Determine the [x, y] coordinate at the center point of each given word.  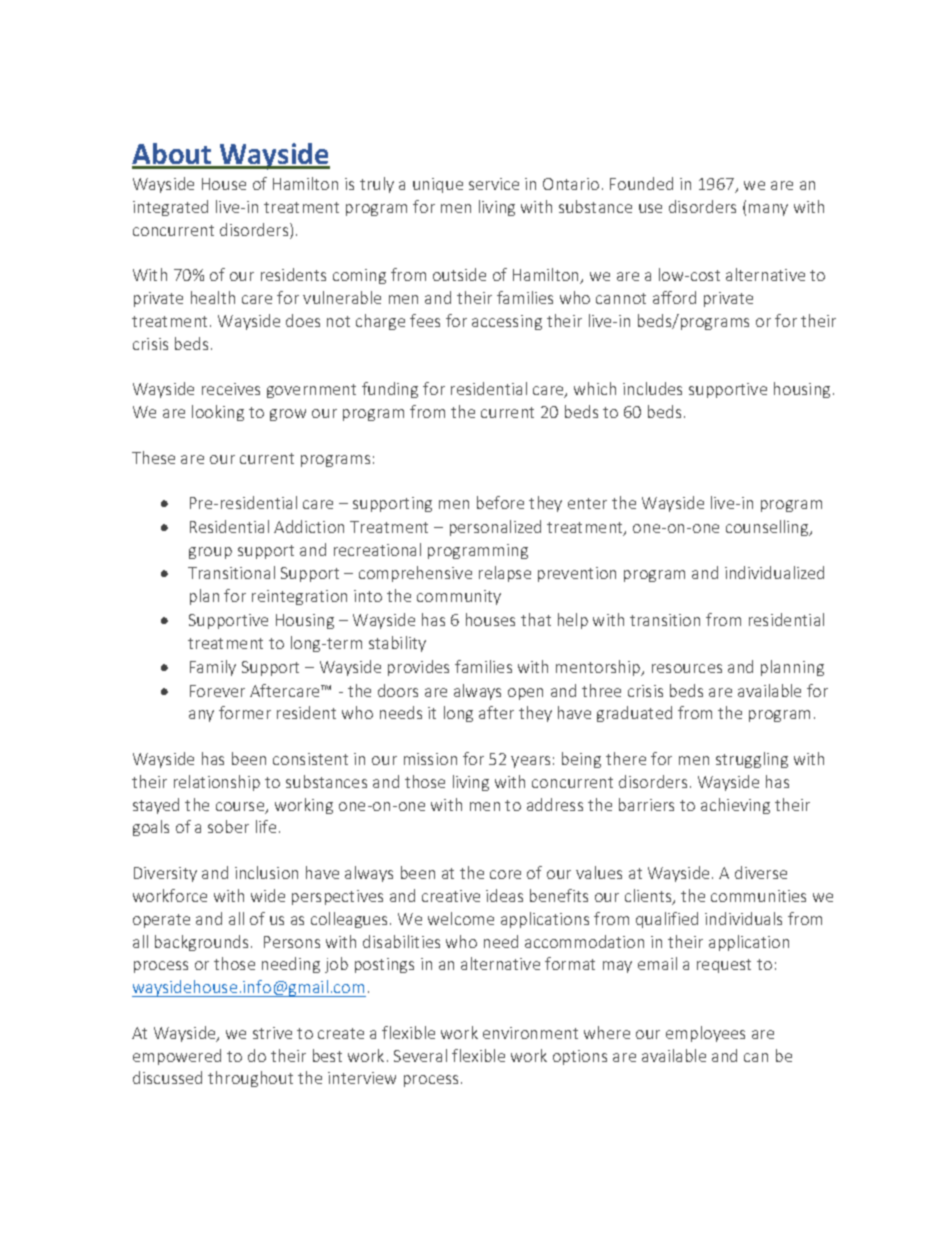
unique [438, 185]
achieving [735, 806]
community [459, 597]
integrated [170, 208]
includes [652, 388]
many [768, 210]
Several [420, 1055]
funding [390, 390]
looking [218, 413]
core [505, 874]
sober [228, 826]
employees [705, 1034]
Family [213, 668]
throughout [250, 1079]
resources [687, 668]
